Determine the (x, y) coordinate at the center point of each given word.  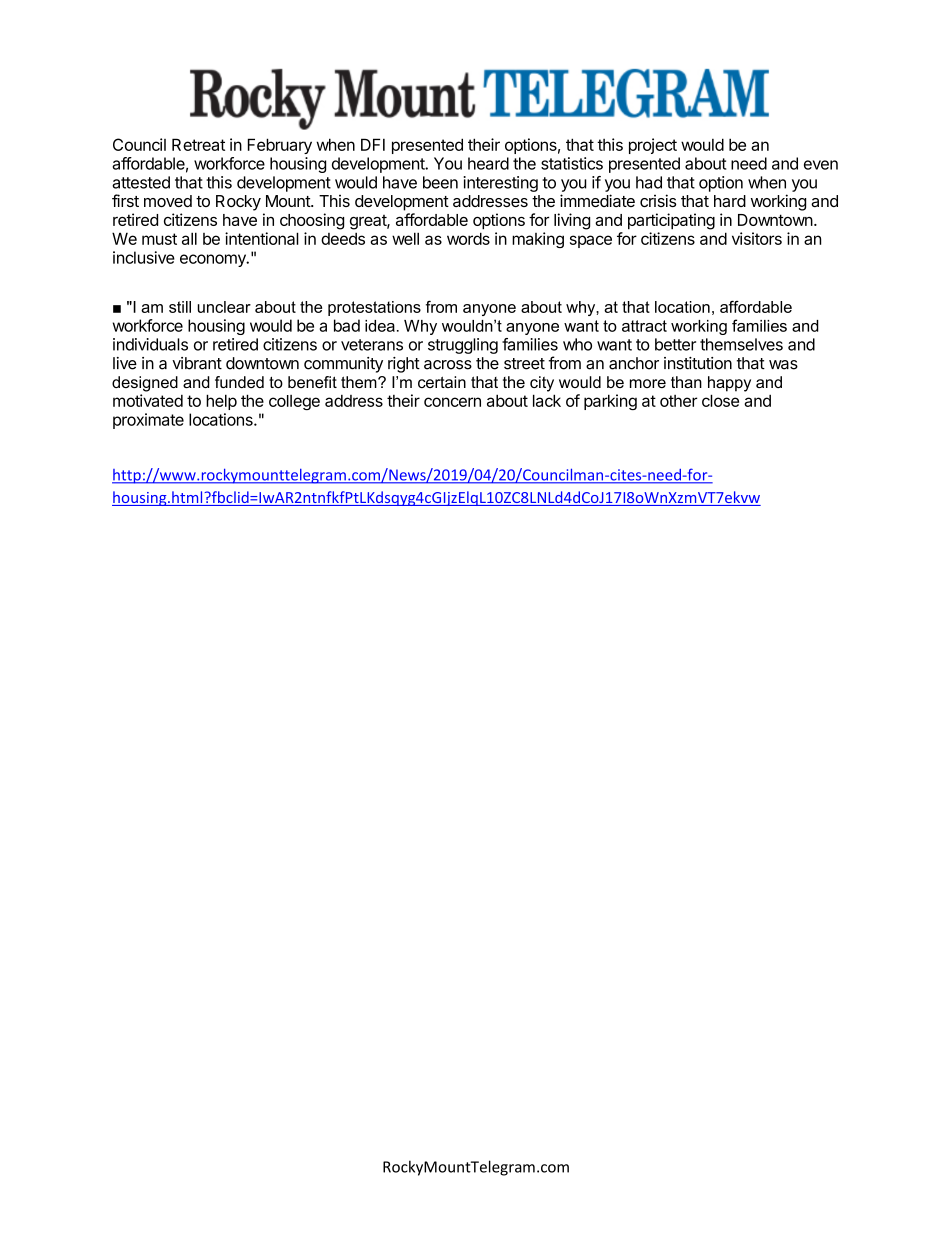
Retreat (198, 144)
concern (452, 402)
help (221, 402)
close (720, 400)
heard (488, 163)
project (653, 146)
